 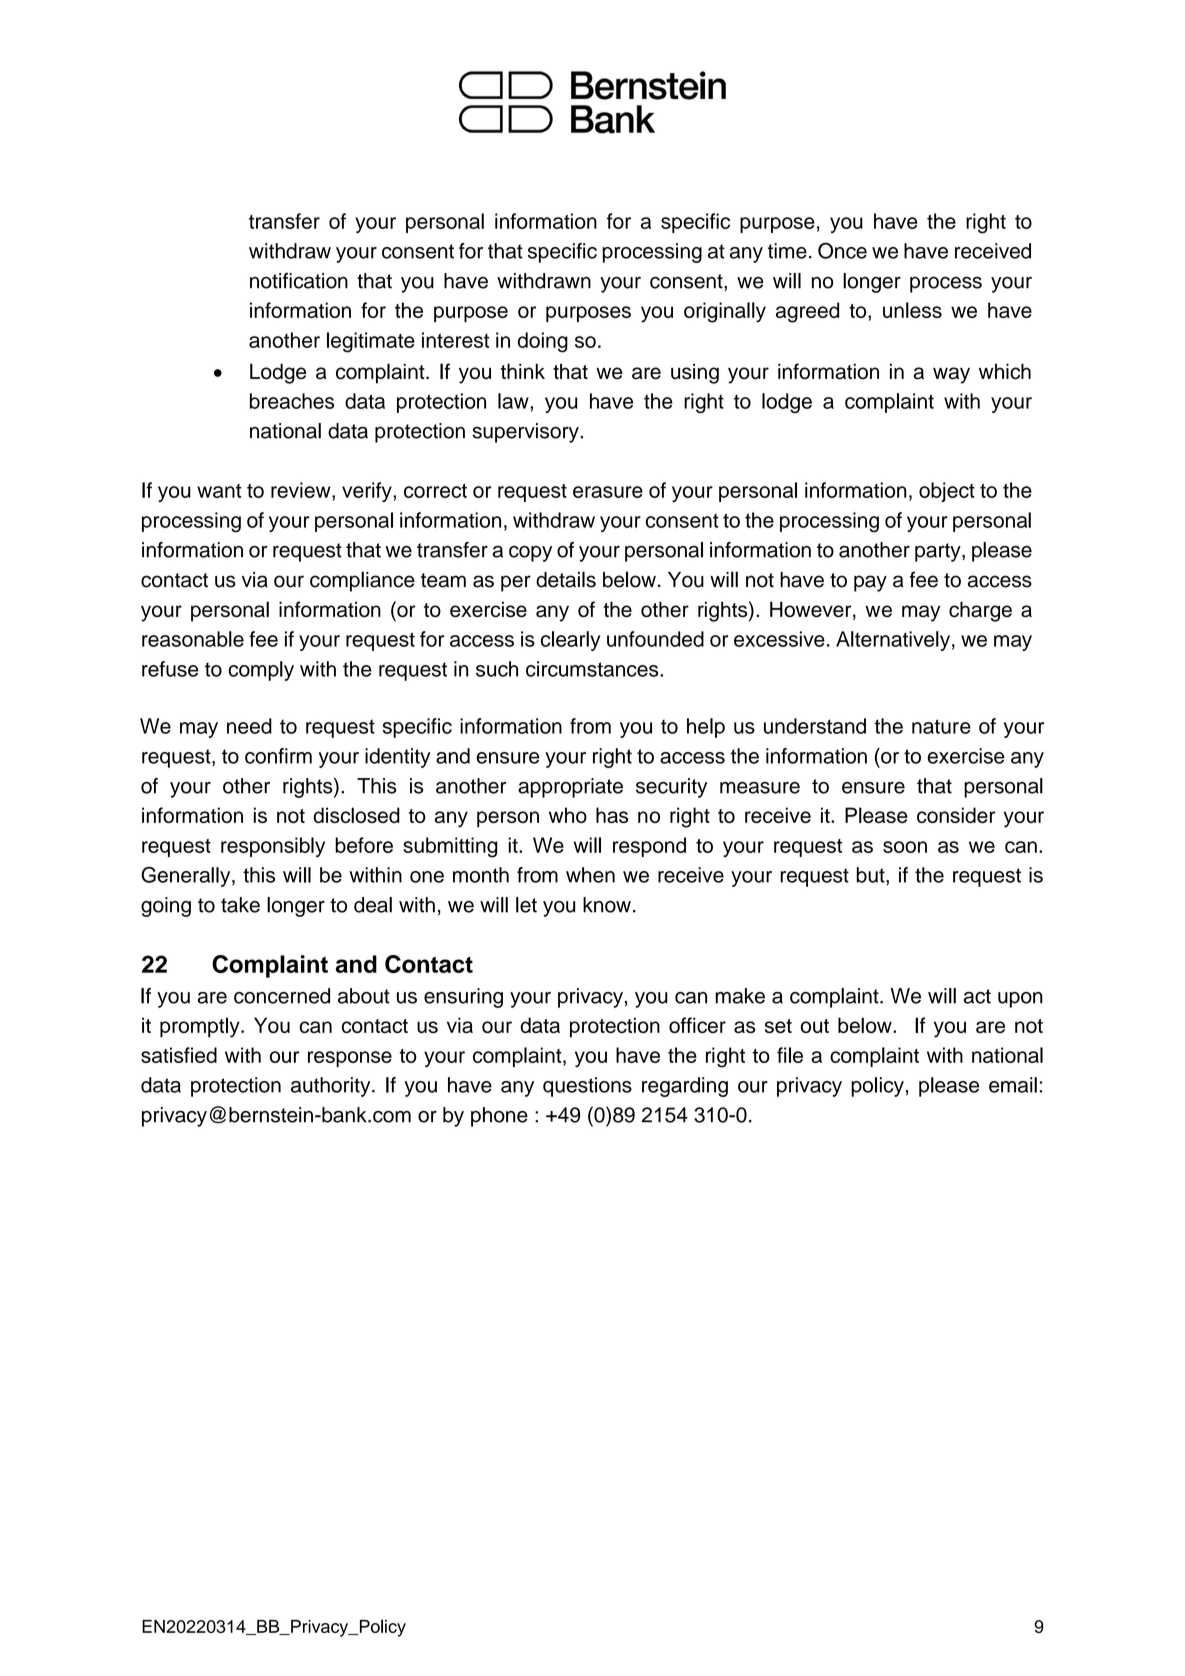 What do you see at coordinates (912, 310) in the screenshot?
I see `unless` at bounding box center [912, 310].
